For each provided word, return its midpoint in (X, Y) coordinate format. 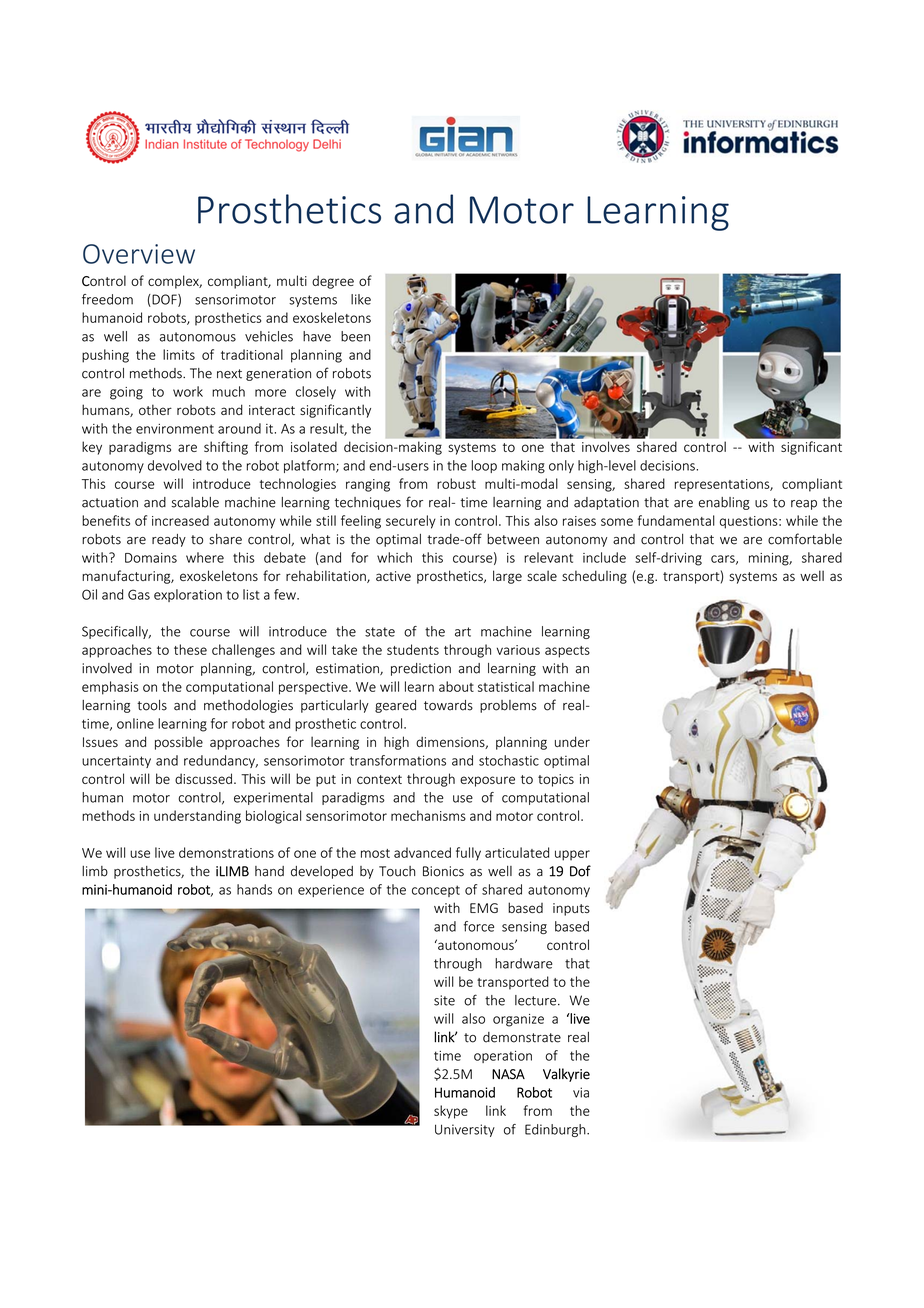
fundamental (676, 520)
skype (451, 1112)
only (561, 466)
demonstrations (226, 852)
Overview (139, 254)
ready (169, 540)
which (394, 557)
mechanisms (428, 815)
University (465, 1130)
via (581, 1092)
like (361, 299)
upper (572, 855)
